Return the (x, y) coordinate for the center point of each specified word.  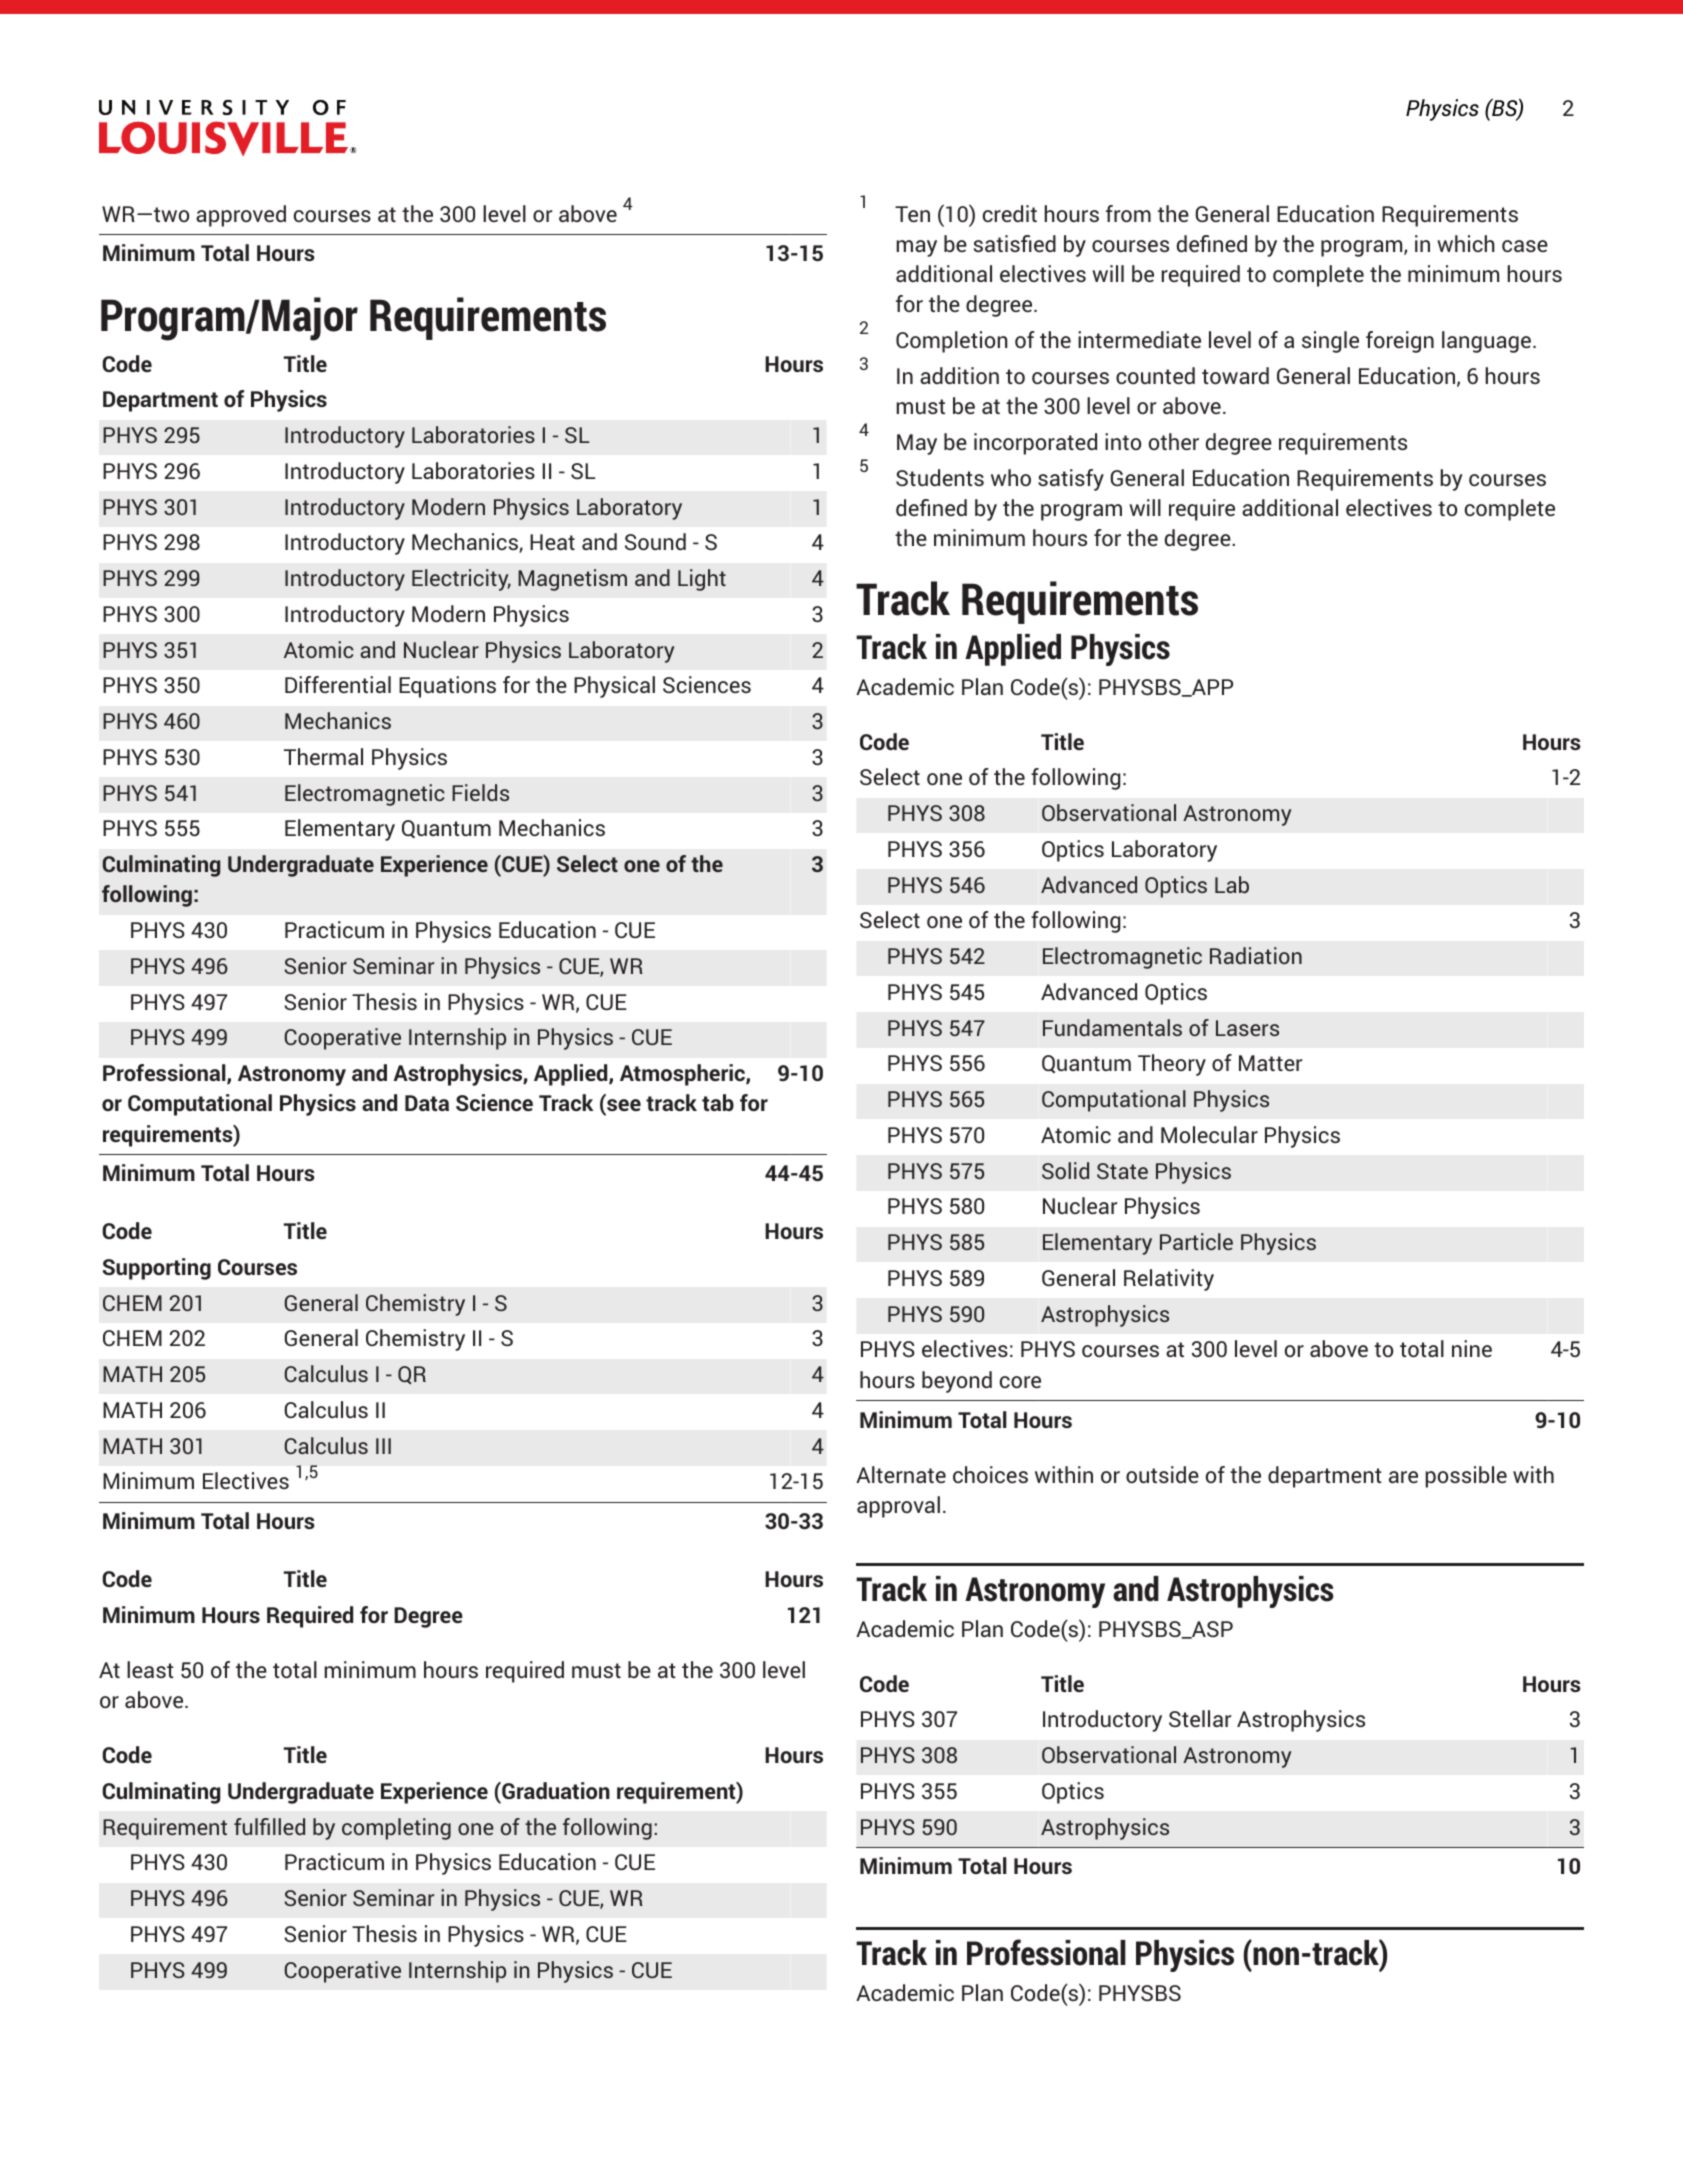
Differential (338, 684)
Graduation (555, 1790)
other (1174, 441)
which (1466, 243)
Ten (912, 214)
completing (396, 1829)
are (1403, 1477)
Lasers (1247, 1028)
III (383, 1446)
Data (427, 1103)
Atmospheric (683, 1075)
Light (702, 580)
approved (241, 216)
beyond (957, 1382)
